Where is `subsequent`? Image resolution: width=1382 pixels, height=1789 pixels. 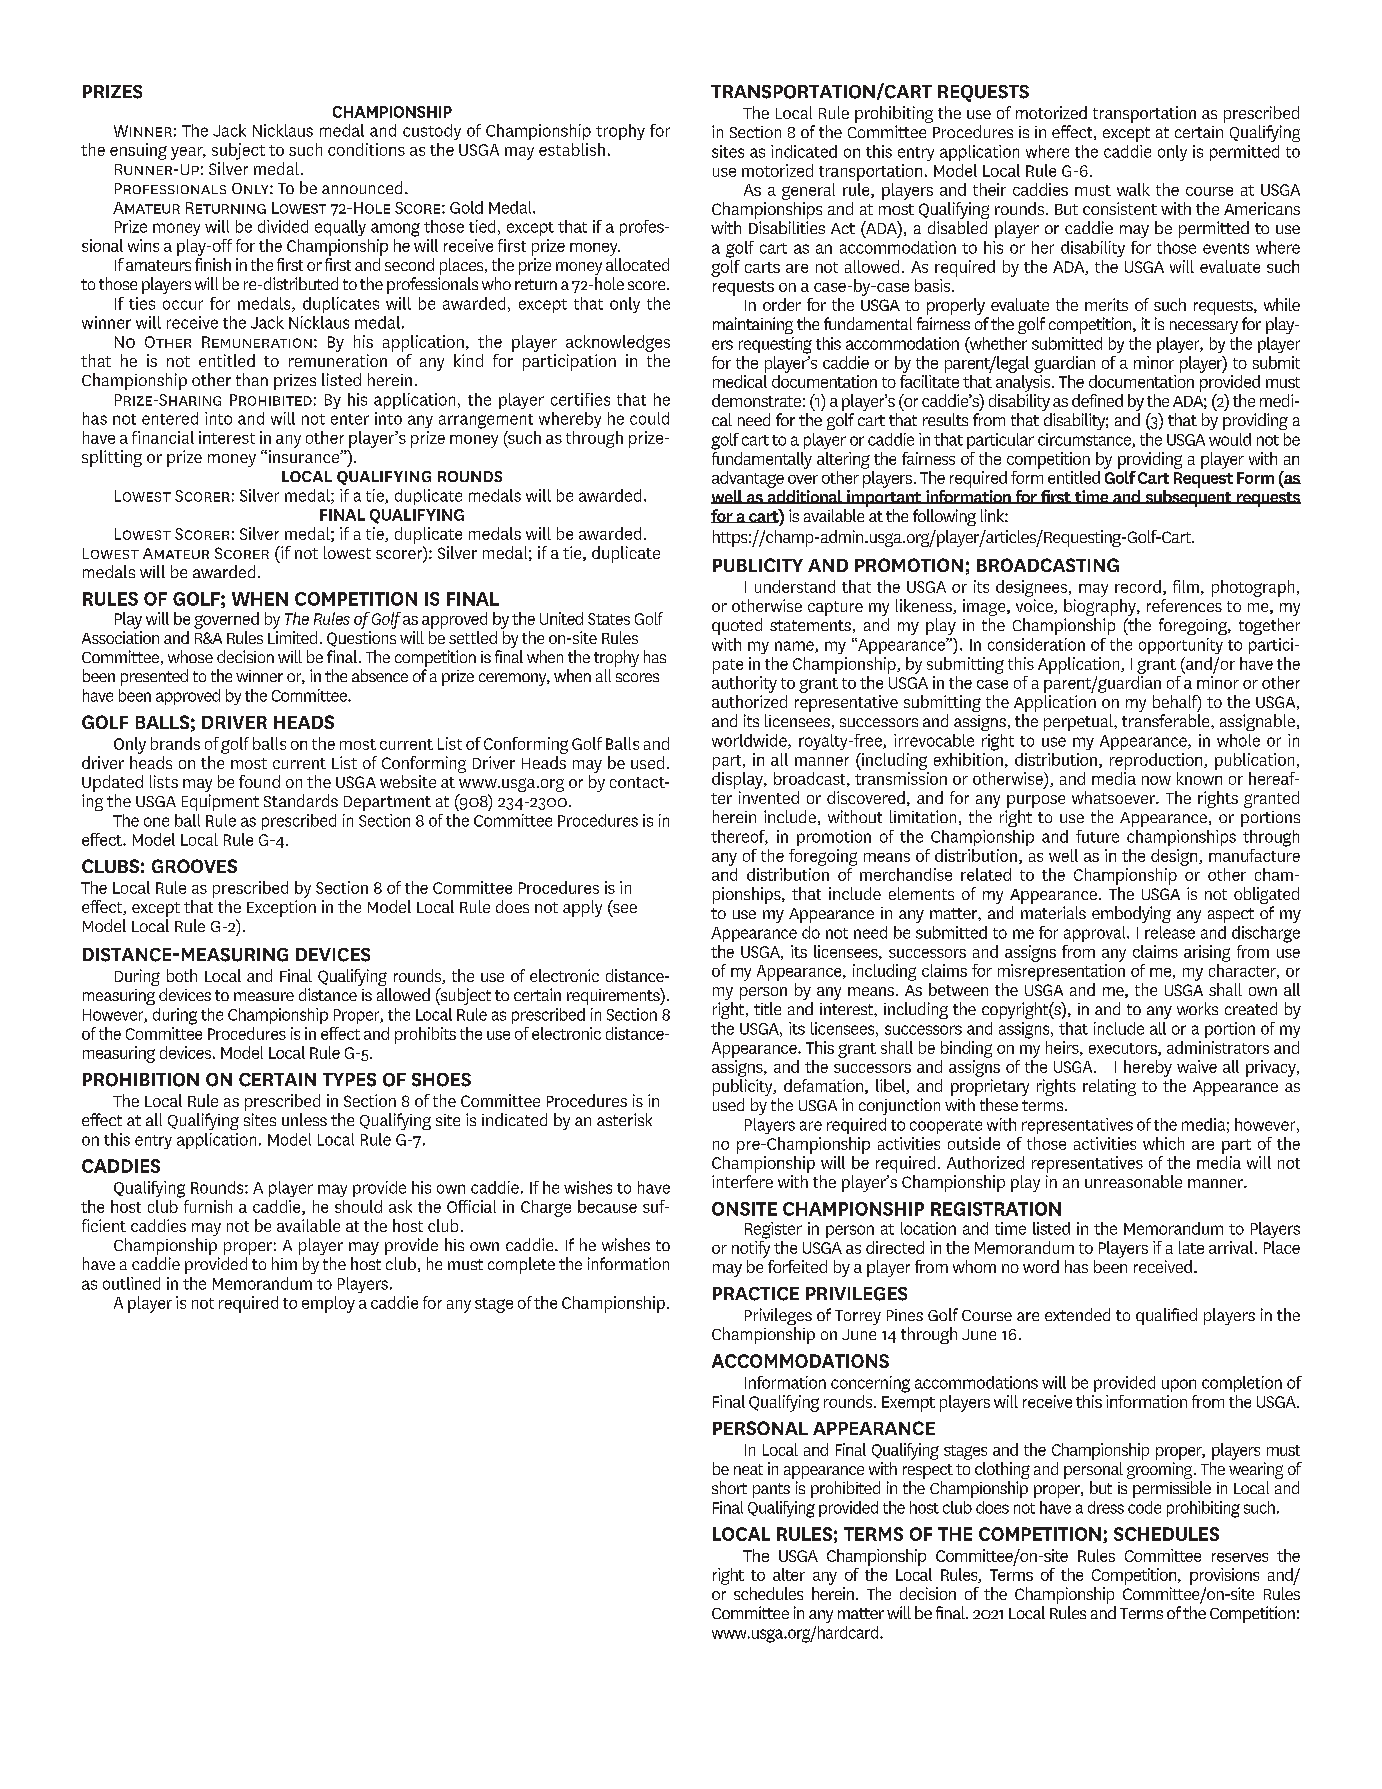
subsequent is located at coordinates (1188, 498).
